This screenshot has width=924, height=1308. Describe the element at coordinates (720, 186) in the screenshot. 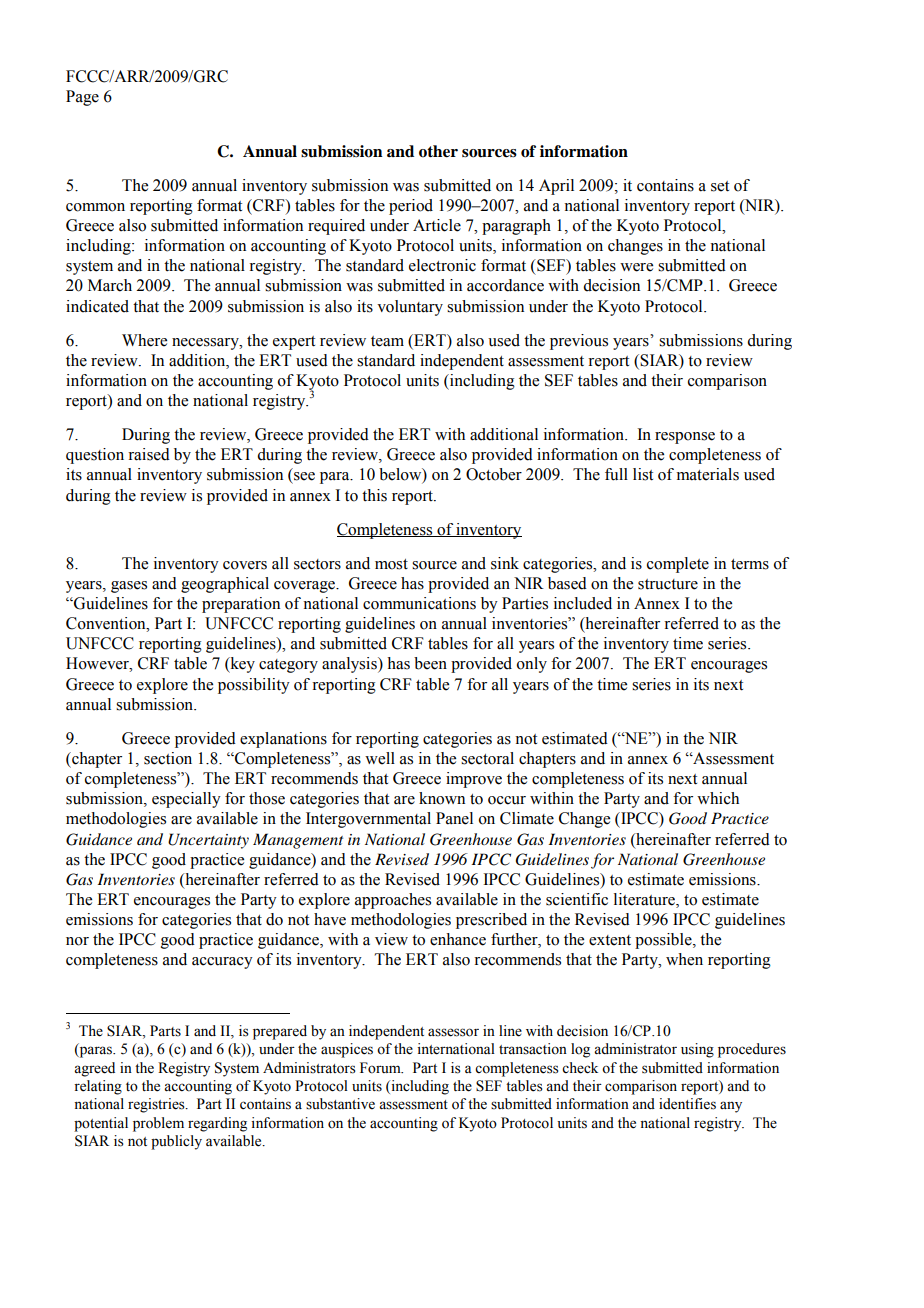

I see `set` at that location.
